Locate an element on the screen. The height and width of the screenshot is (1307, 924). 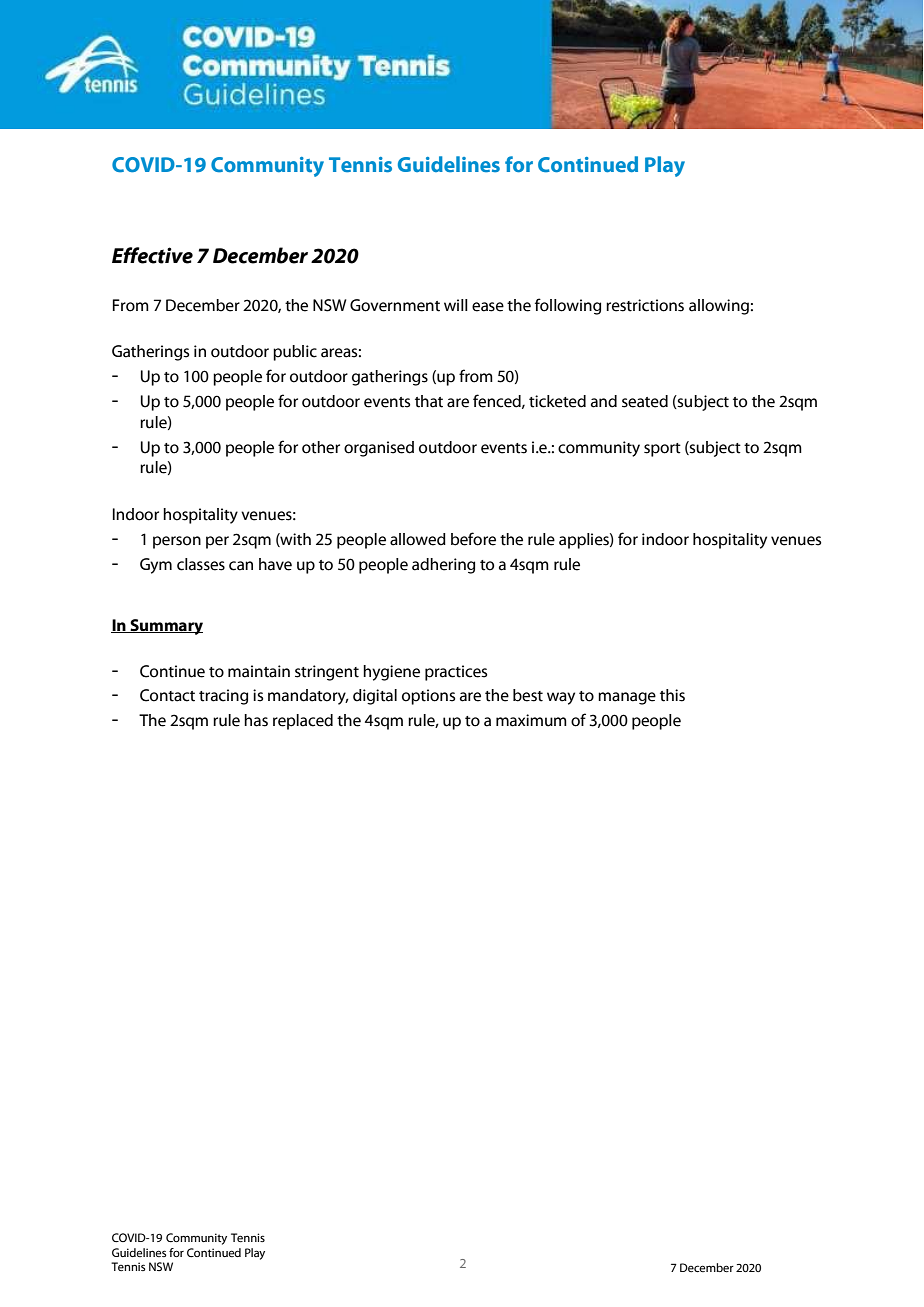
manage is located at coordinates (627, 698).
